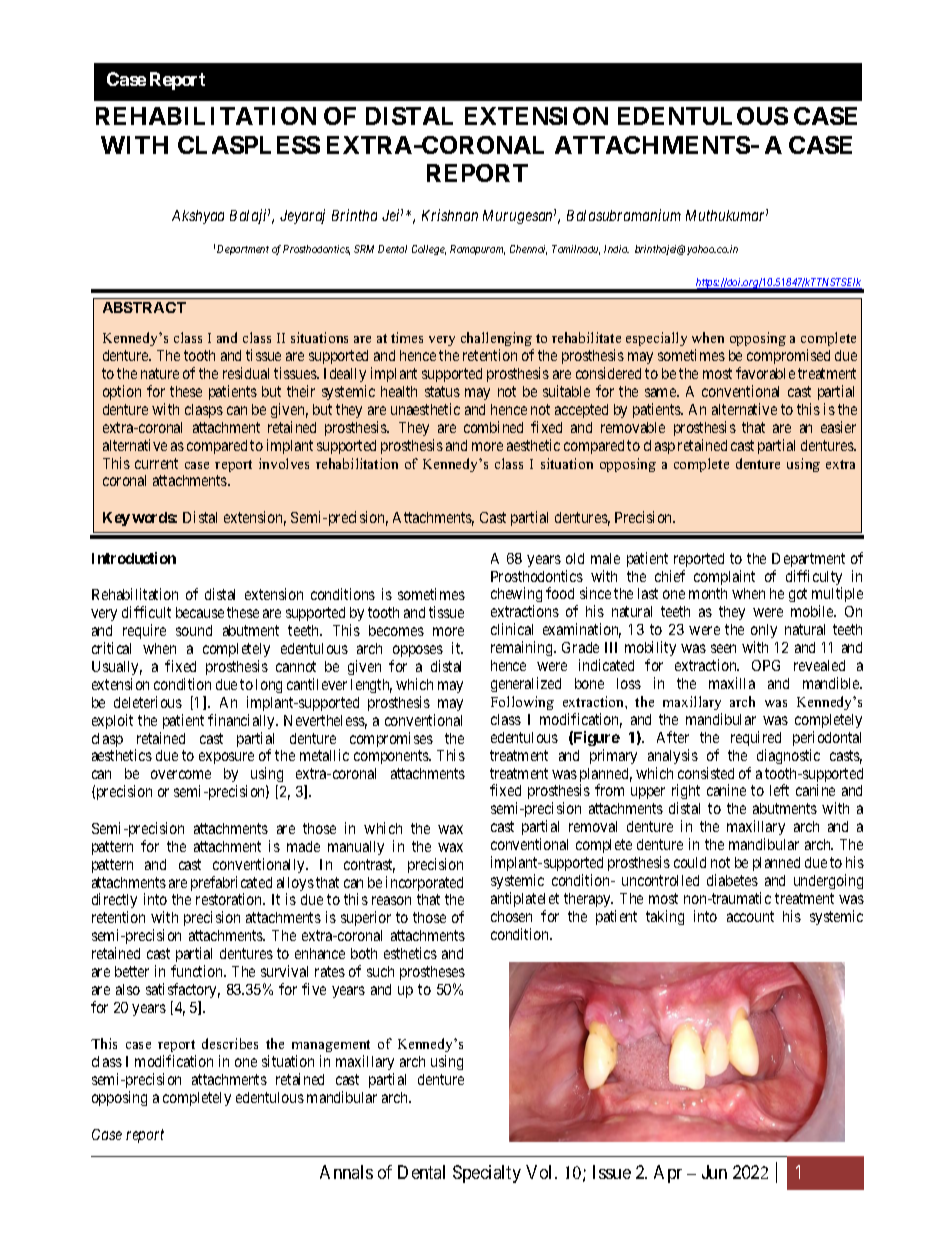 This image has width=952, height=1233. Describe the element at coordinates (134, 558) in the image. I see `Introduction` at that location.
